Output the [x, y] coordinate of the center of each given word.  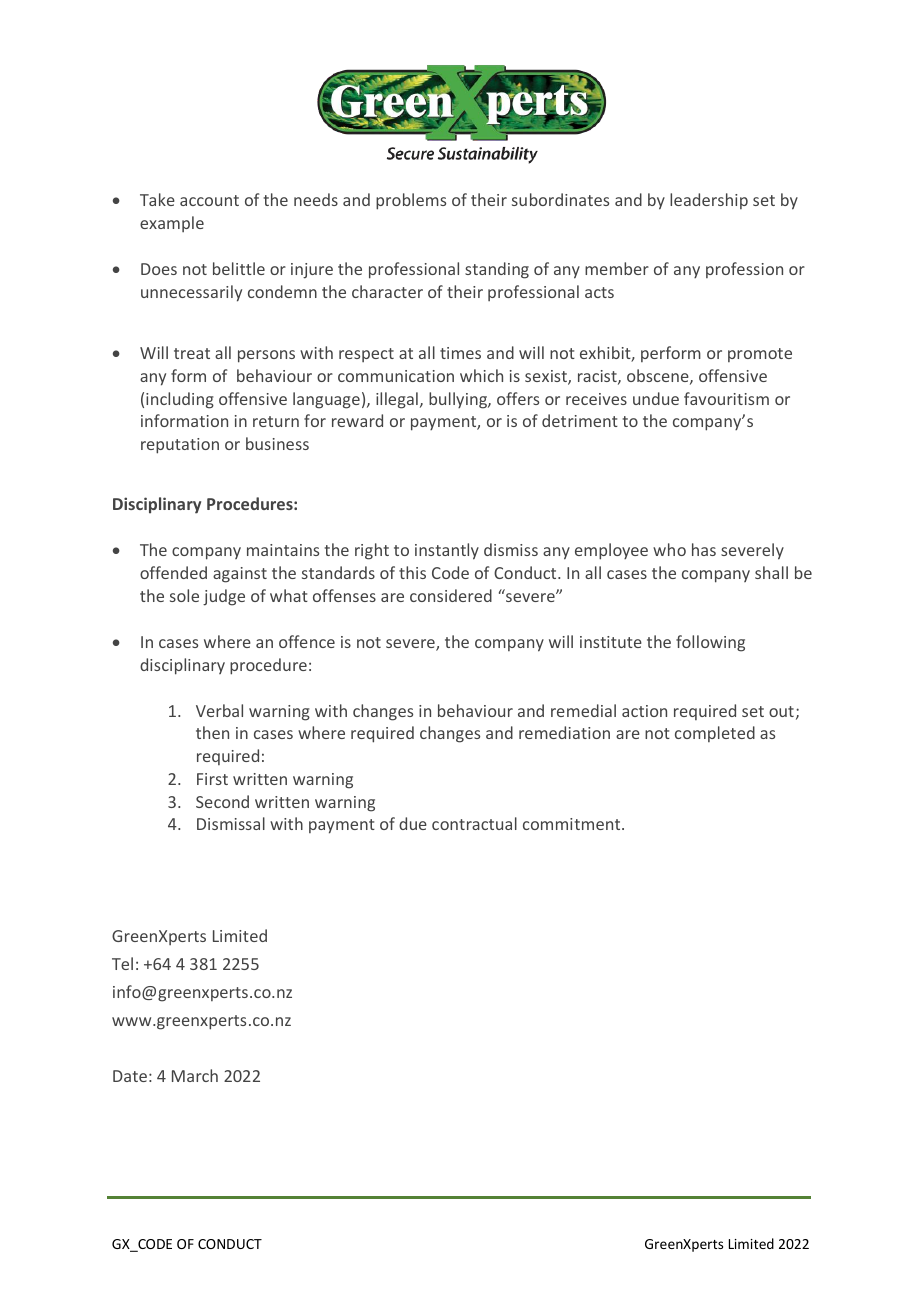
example [172, 224]
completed [715, 734]
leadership [709, 201]
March [195, 1075]
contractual [474, 823]
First [212, 779]
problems [411, 201]
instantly [447, 551]
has [704, 549]
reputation [180, 446]
